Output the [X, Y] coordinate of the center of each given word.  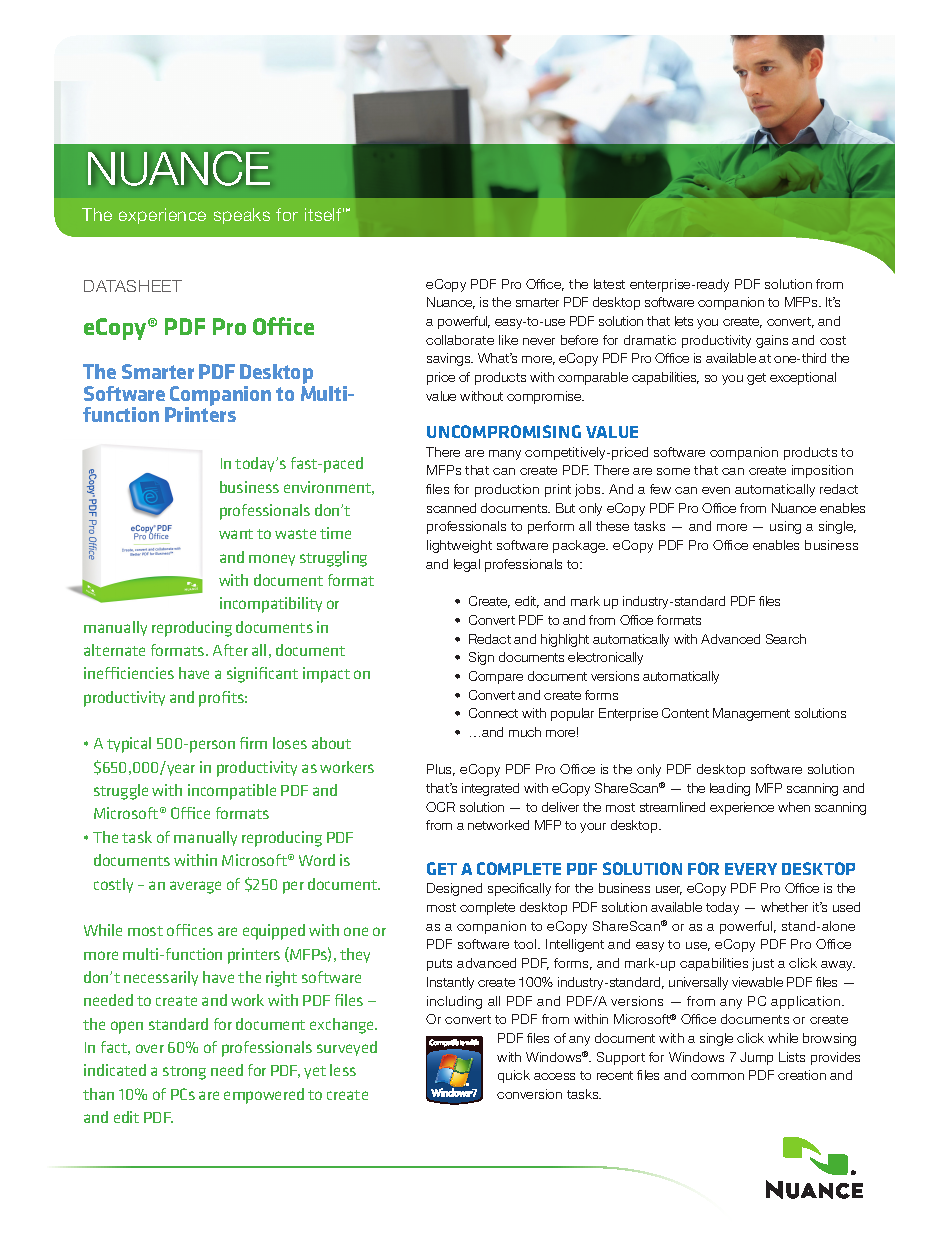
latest [609, 284]
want [236, 534]
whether [784, 907]
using [785, 527]
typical [129, 745]
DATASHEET [133, 286]
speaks [242, 216]
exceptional [803, 378]
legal [467, 565]
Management [751, 714]
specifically [519, 889]
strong [184, 1073]
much [525, 732]
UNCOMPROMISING [504, 431]
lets [684, 321]
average [195, 887]
